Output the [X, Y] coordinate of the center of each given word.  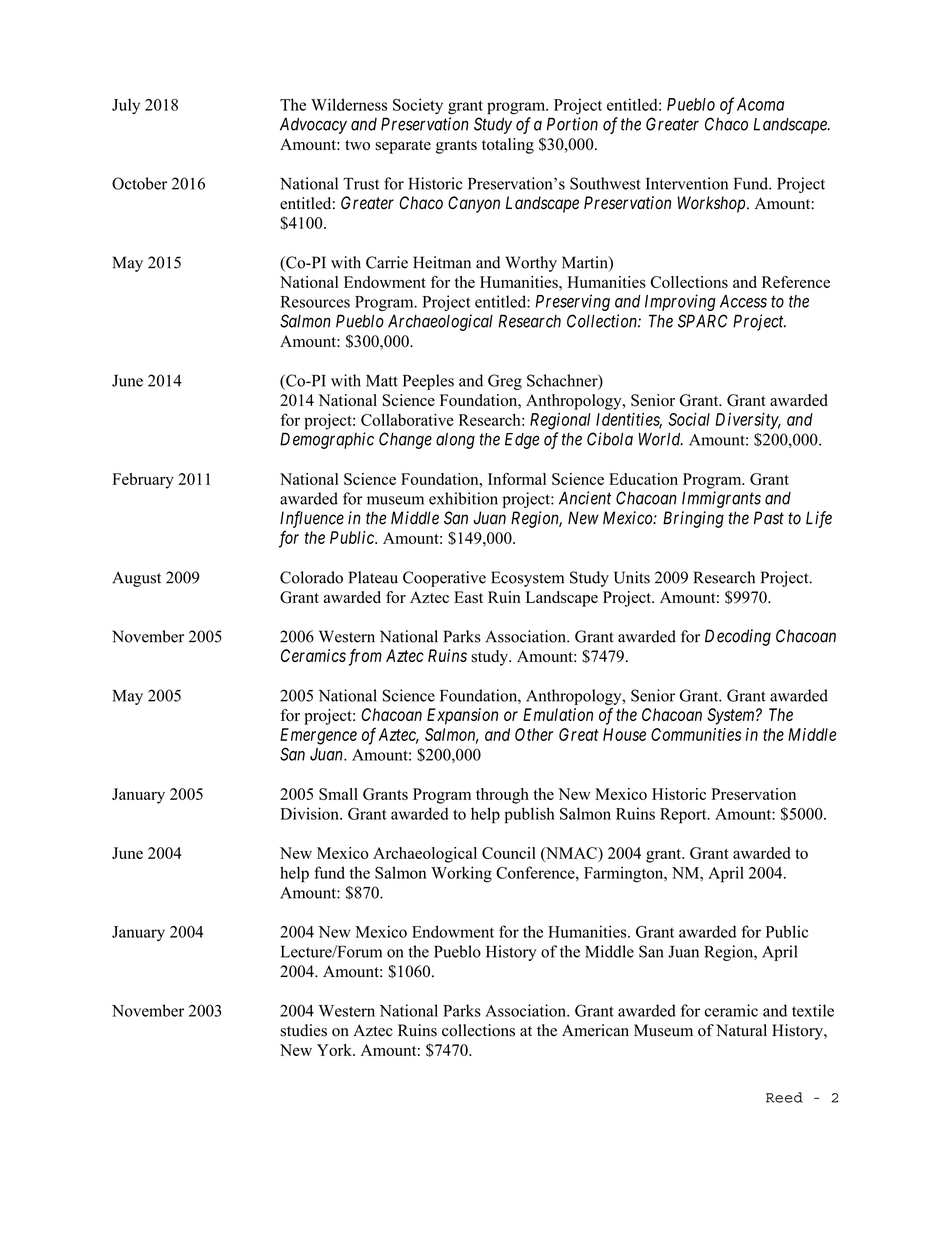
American [595, 1030]
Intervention [687, 183]
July [126, 106]
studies [303, 1030]
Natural [741, 1030]
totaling [508, 146]
